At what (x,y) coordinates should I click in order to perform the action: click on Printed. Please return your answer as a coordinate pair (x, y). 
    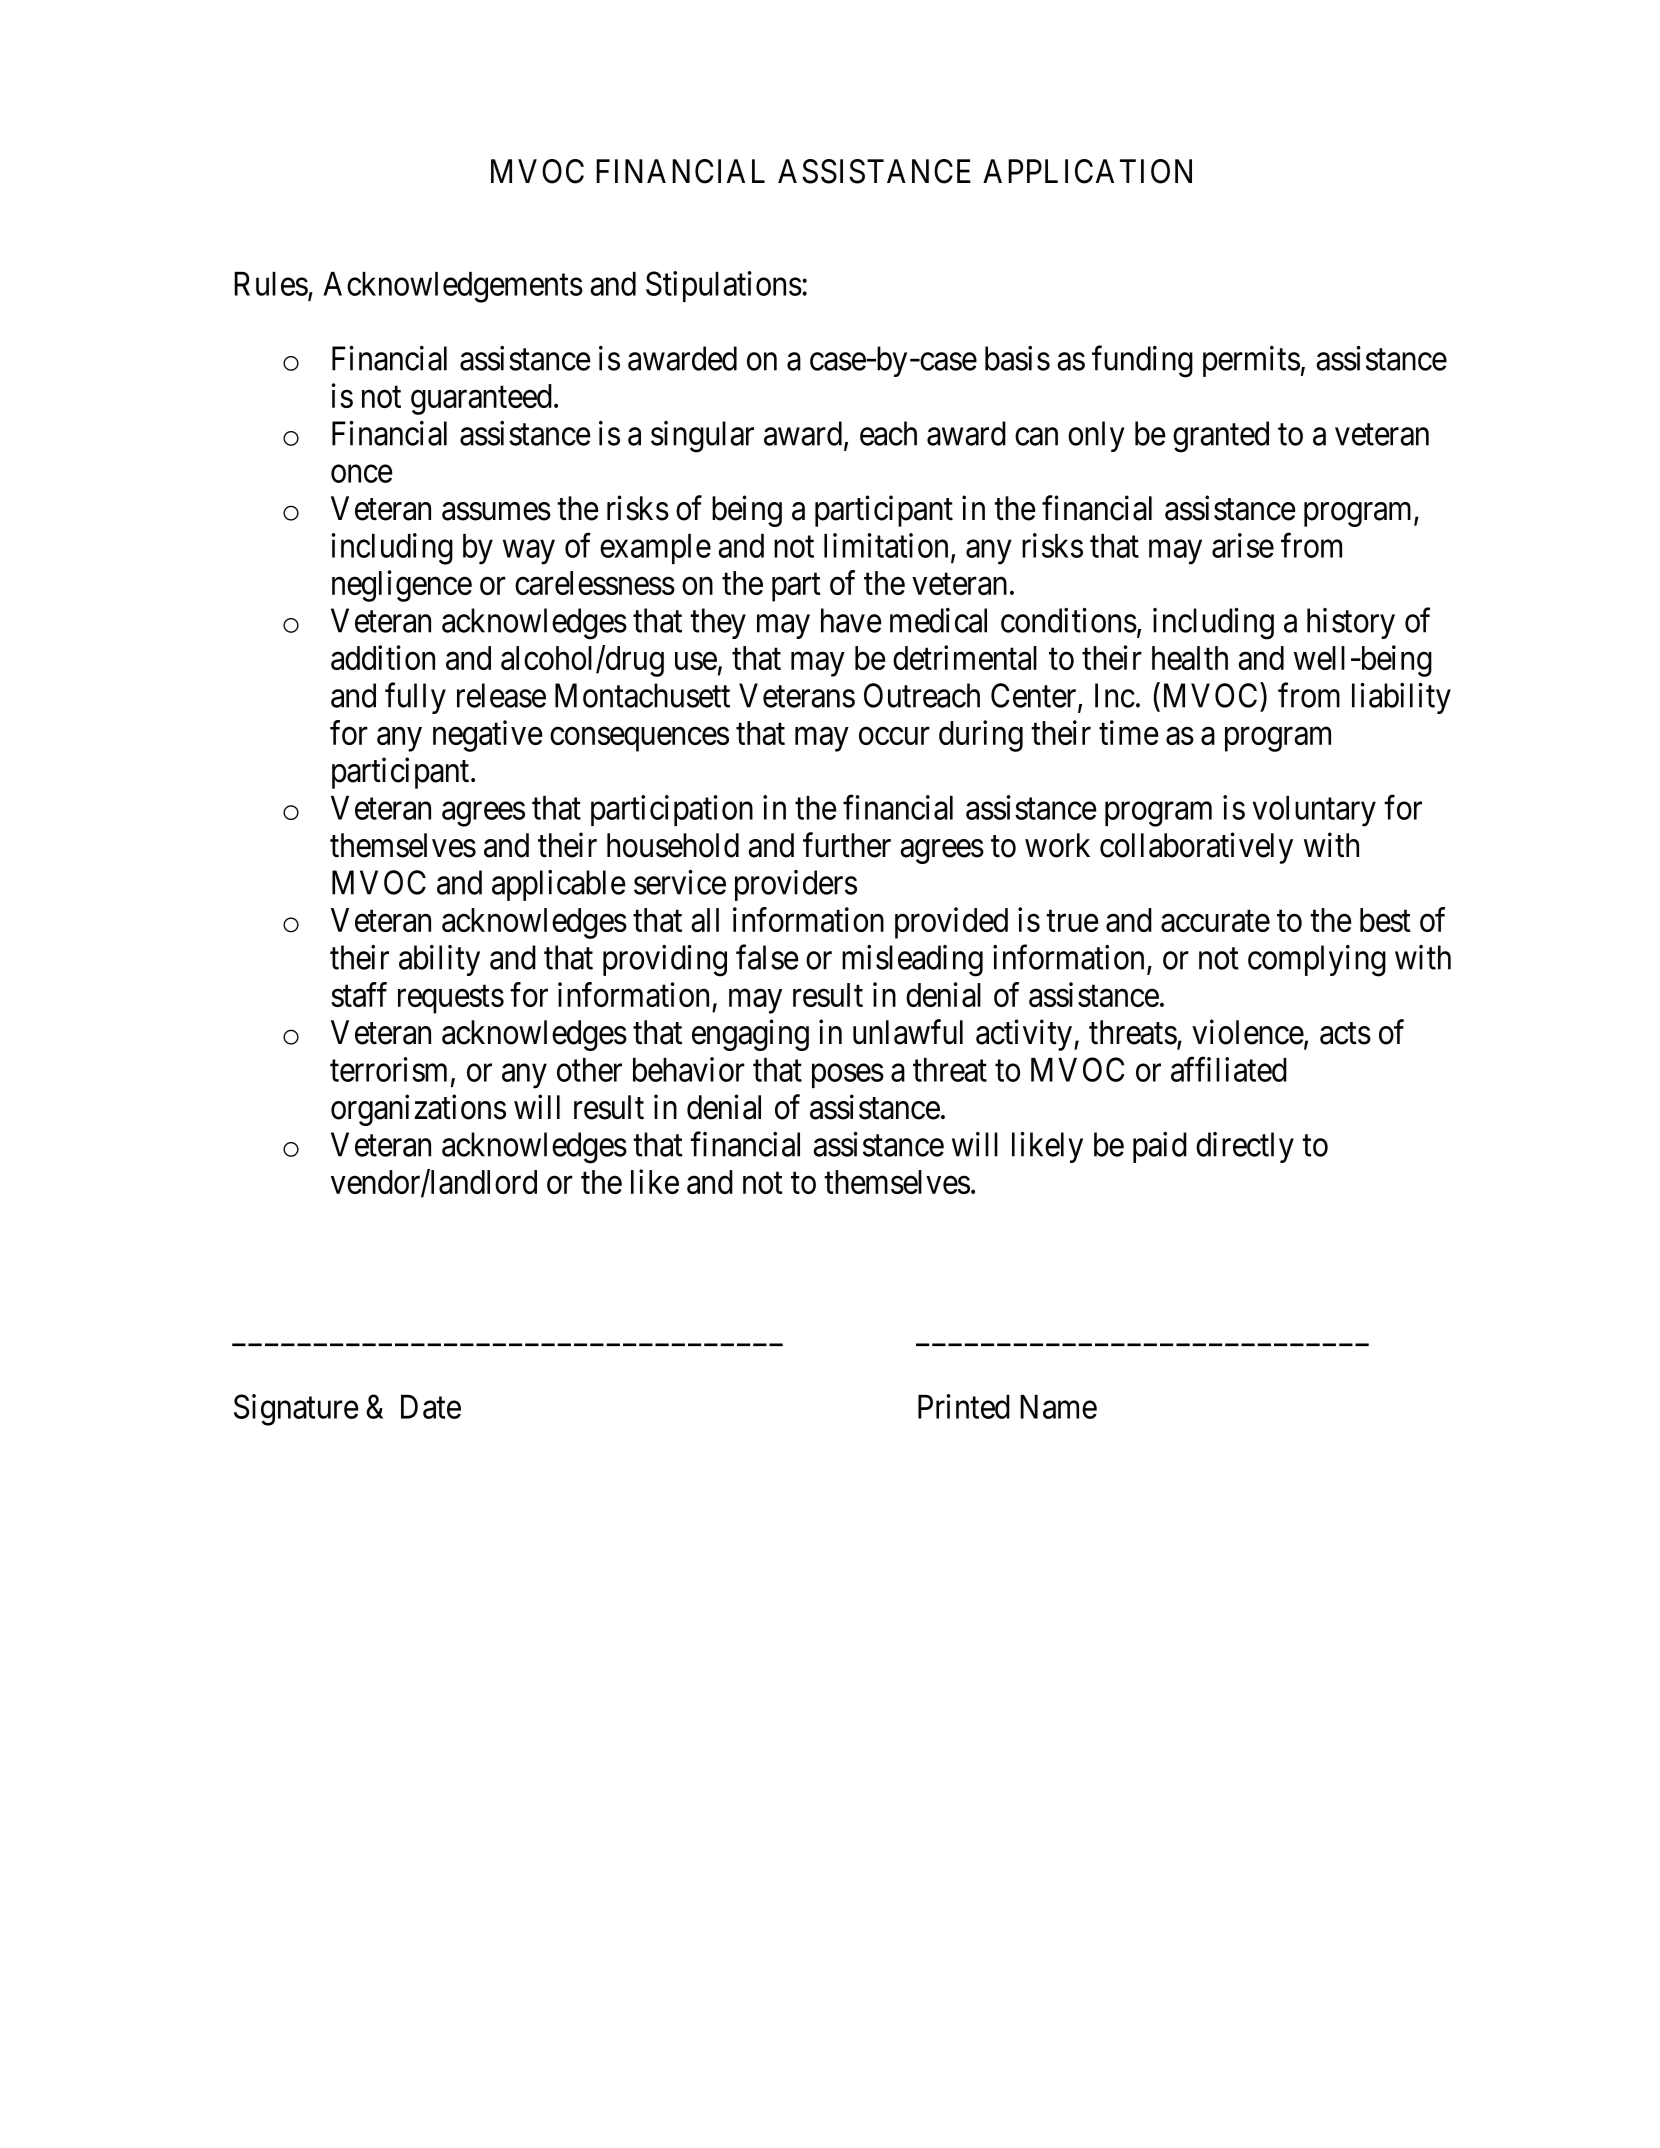
    Looking at the image, I should click on (964, 1406).
